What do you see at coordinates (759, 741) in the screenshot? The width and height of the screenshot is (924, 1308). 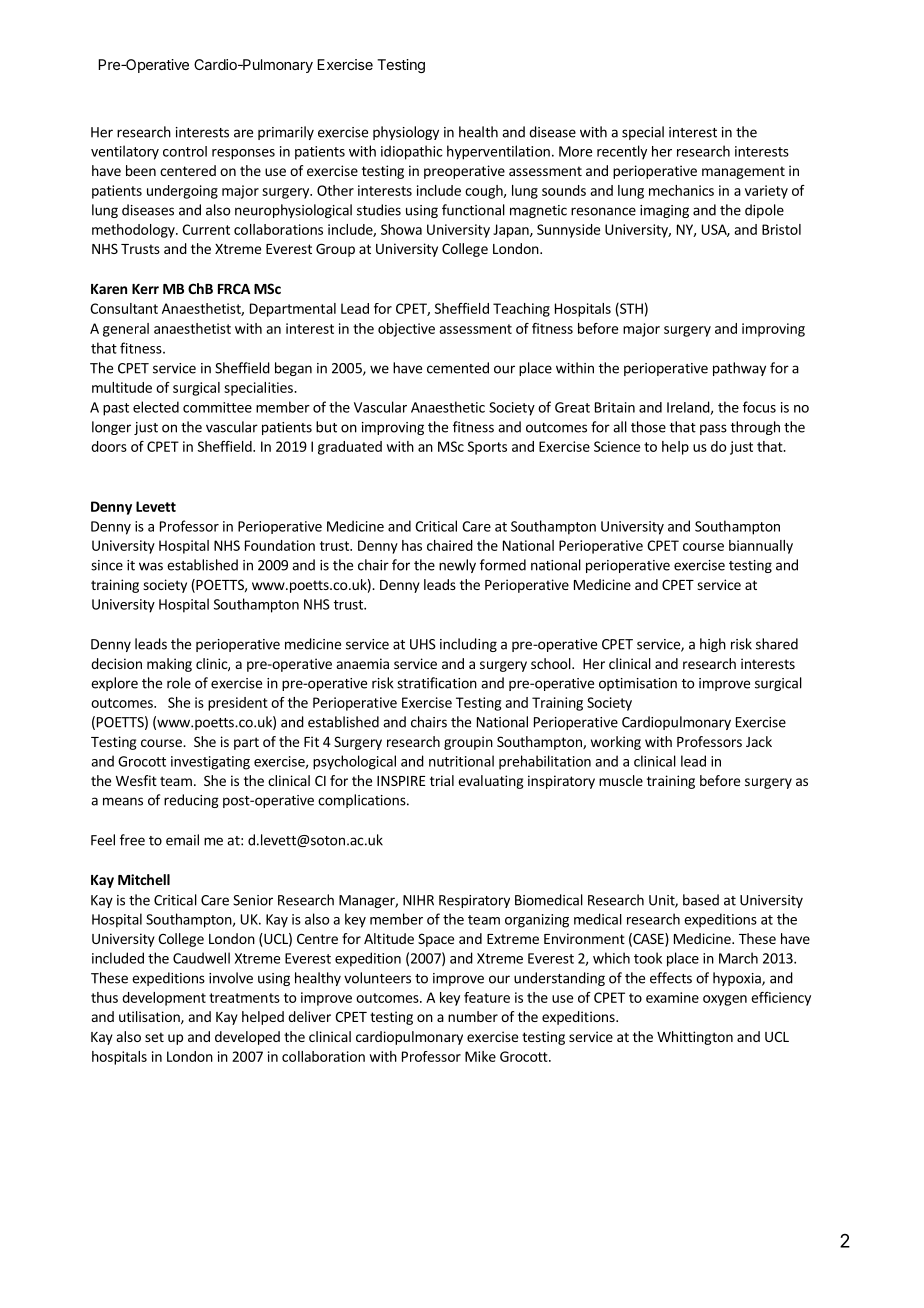 I see `Jack` at bounding box center [759, 741].
